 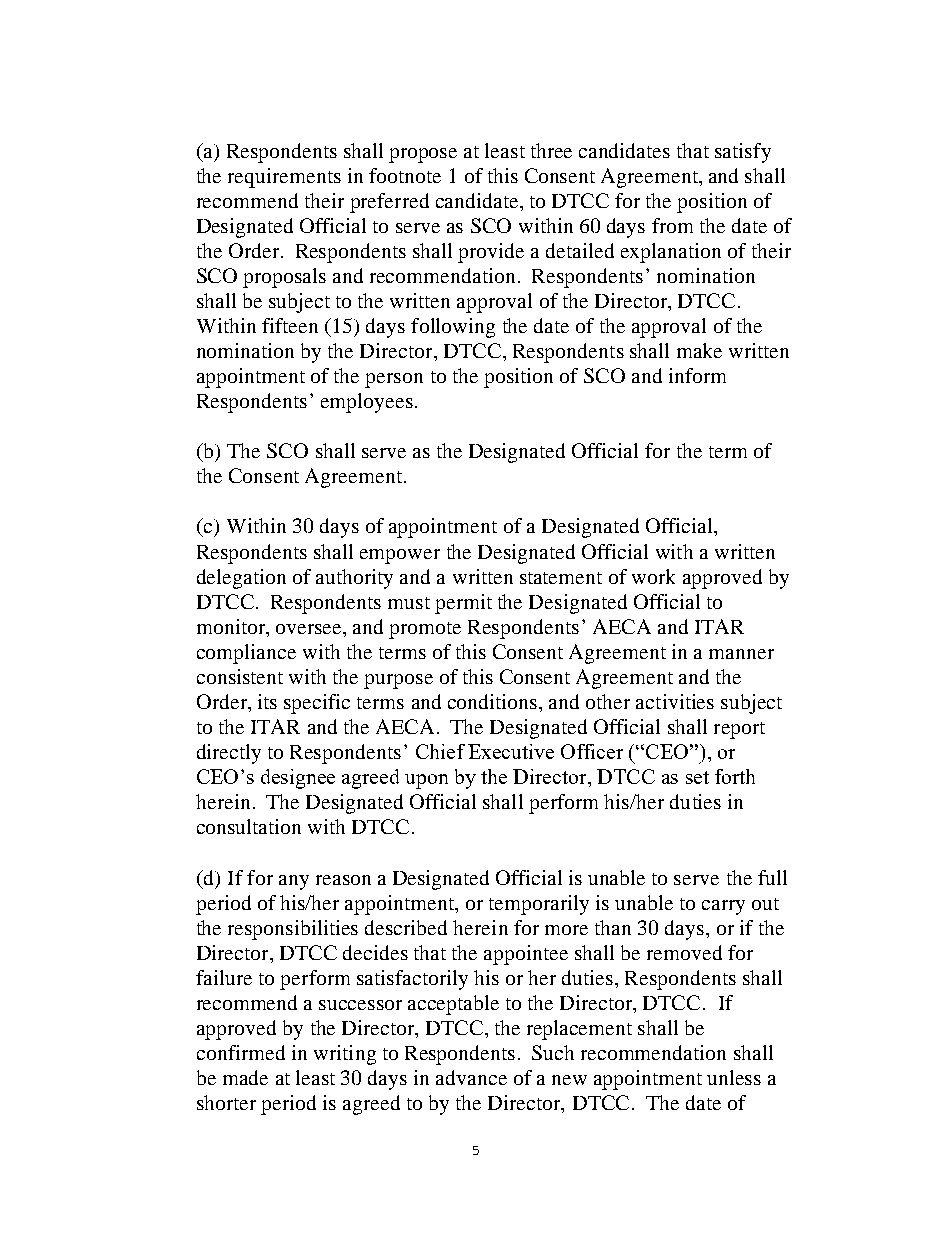 I want to click on advance, so click(x=471, y=1077).
